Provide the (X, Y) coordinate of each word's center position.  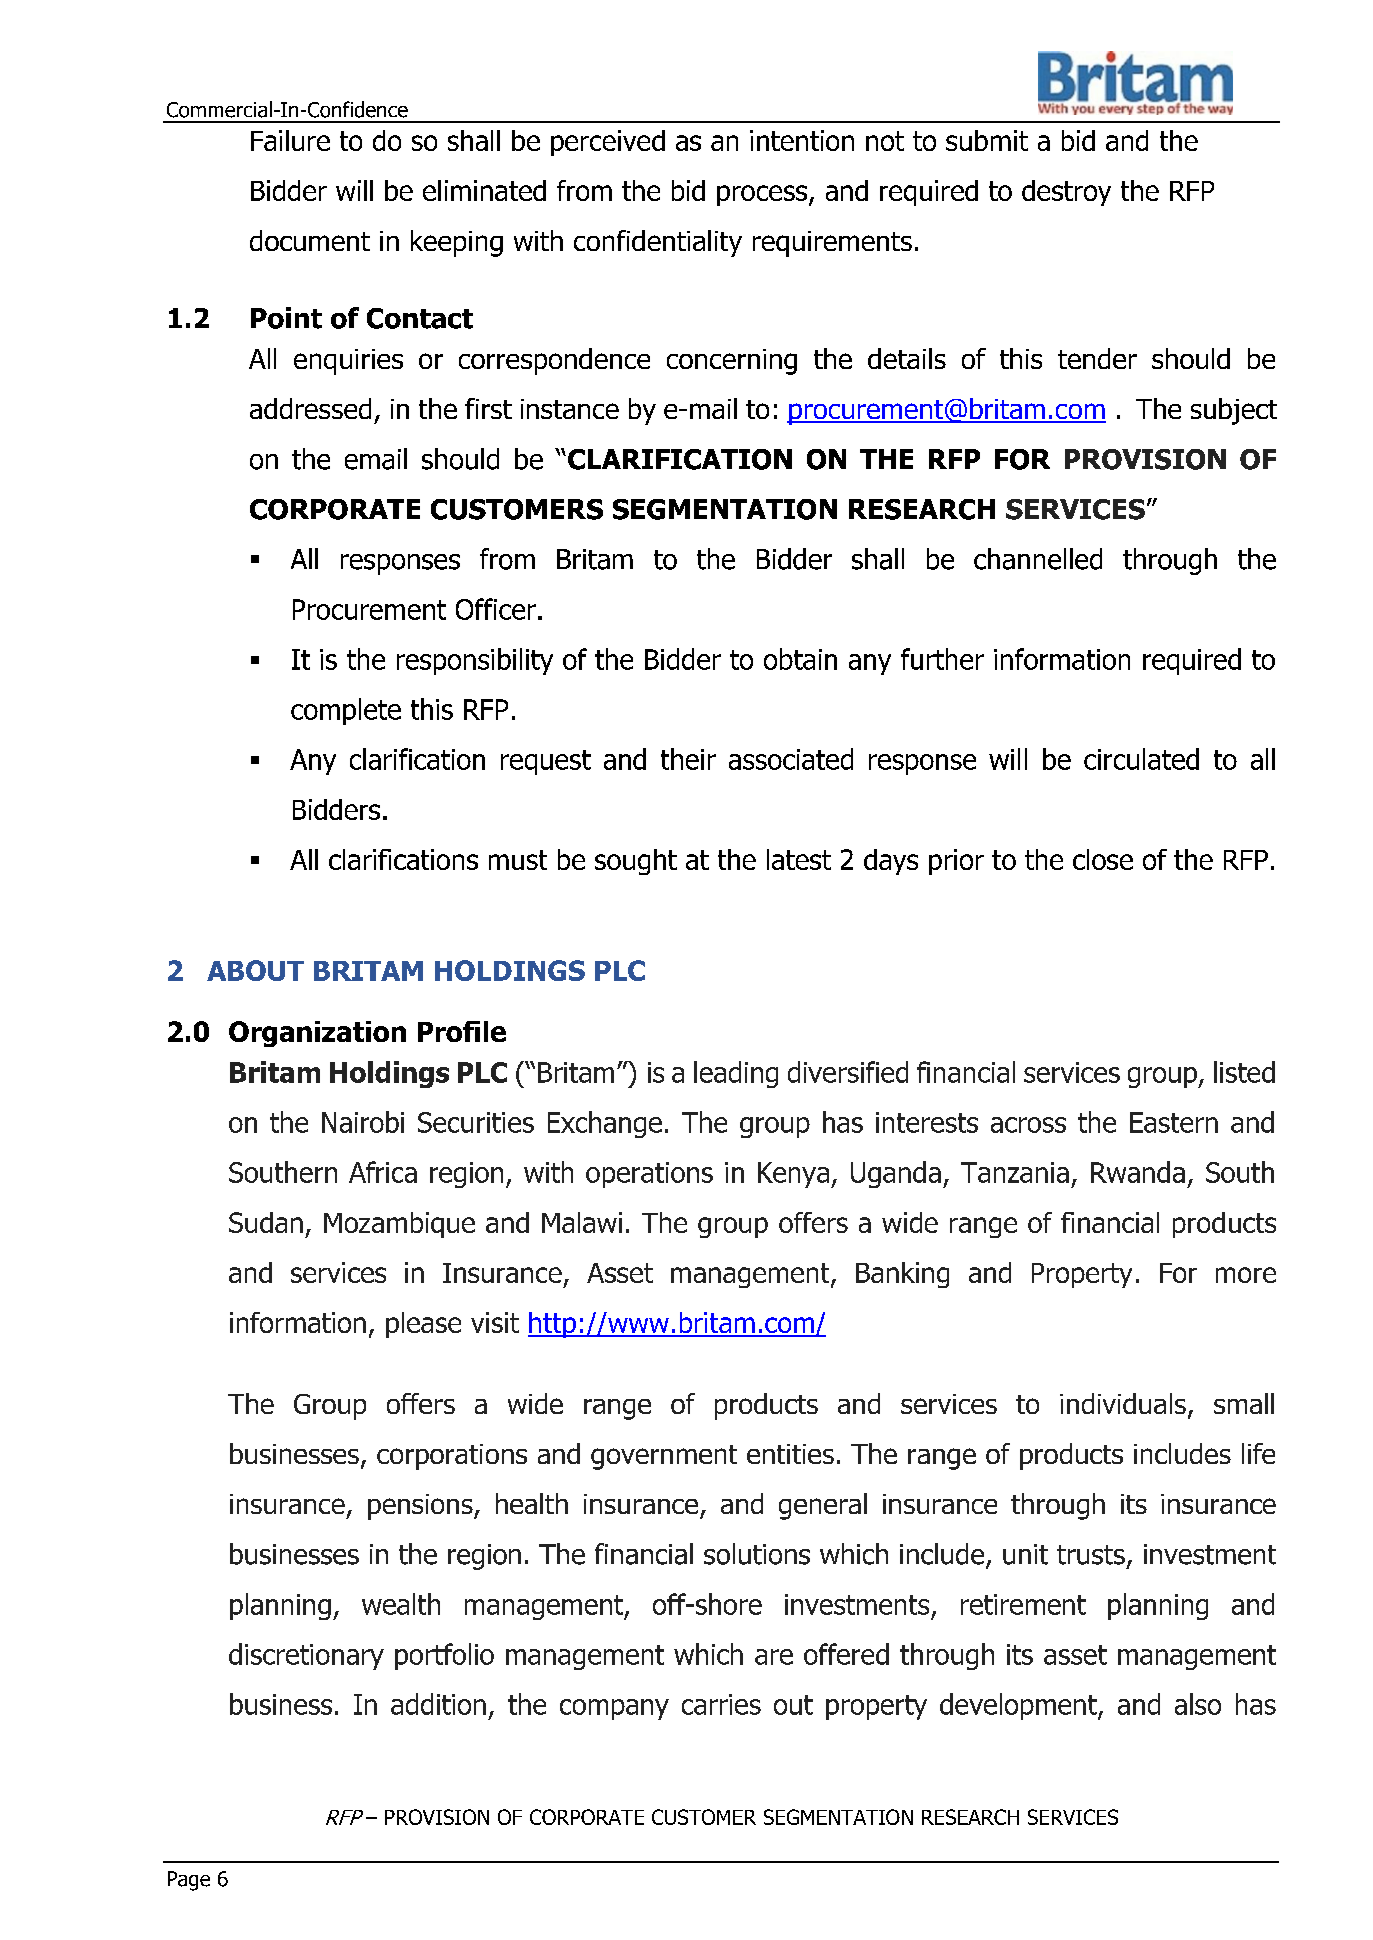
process (763, 195)
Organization (317, 1034)
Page (189, 1881)
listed (1244, 1072)
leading (736, 1074)
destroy (1066, 193)
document (310, 240)
